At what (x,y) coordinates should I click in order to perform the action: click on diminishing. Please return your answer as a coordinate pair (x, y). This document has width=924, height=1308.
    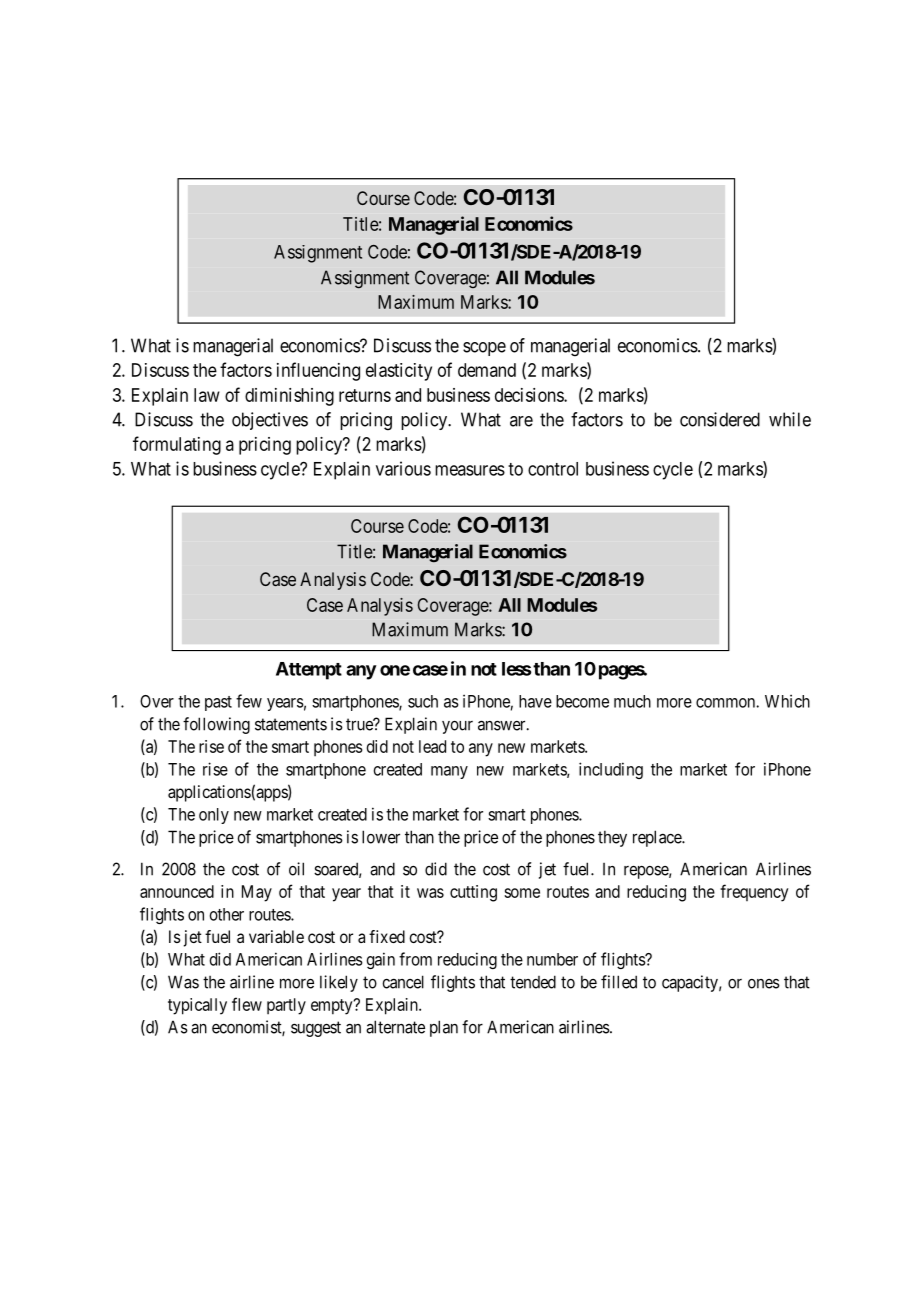
    Looking at the image, I should click on (289, 397).
